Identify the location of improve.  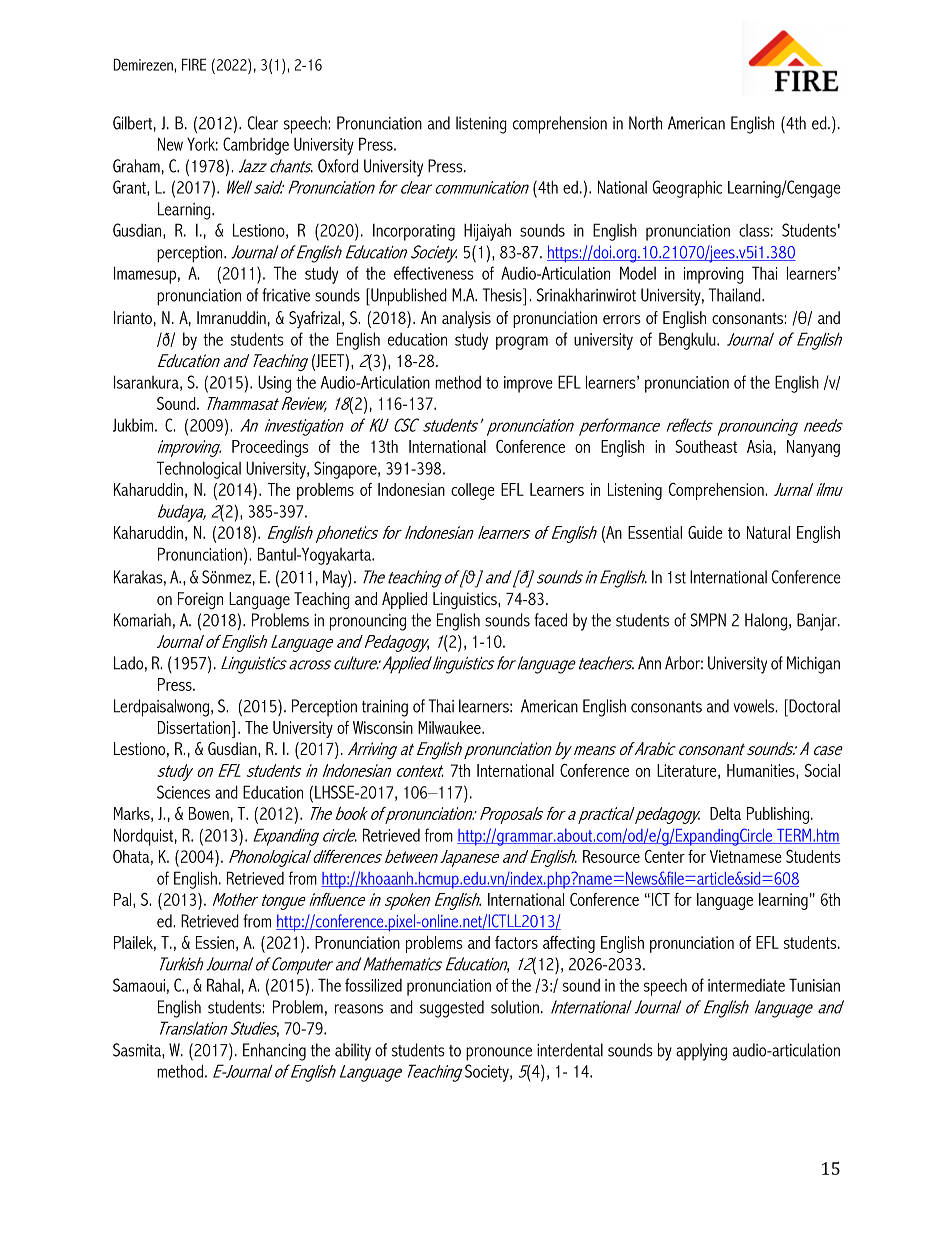
(528, 384).
